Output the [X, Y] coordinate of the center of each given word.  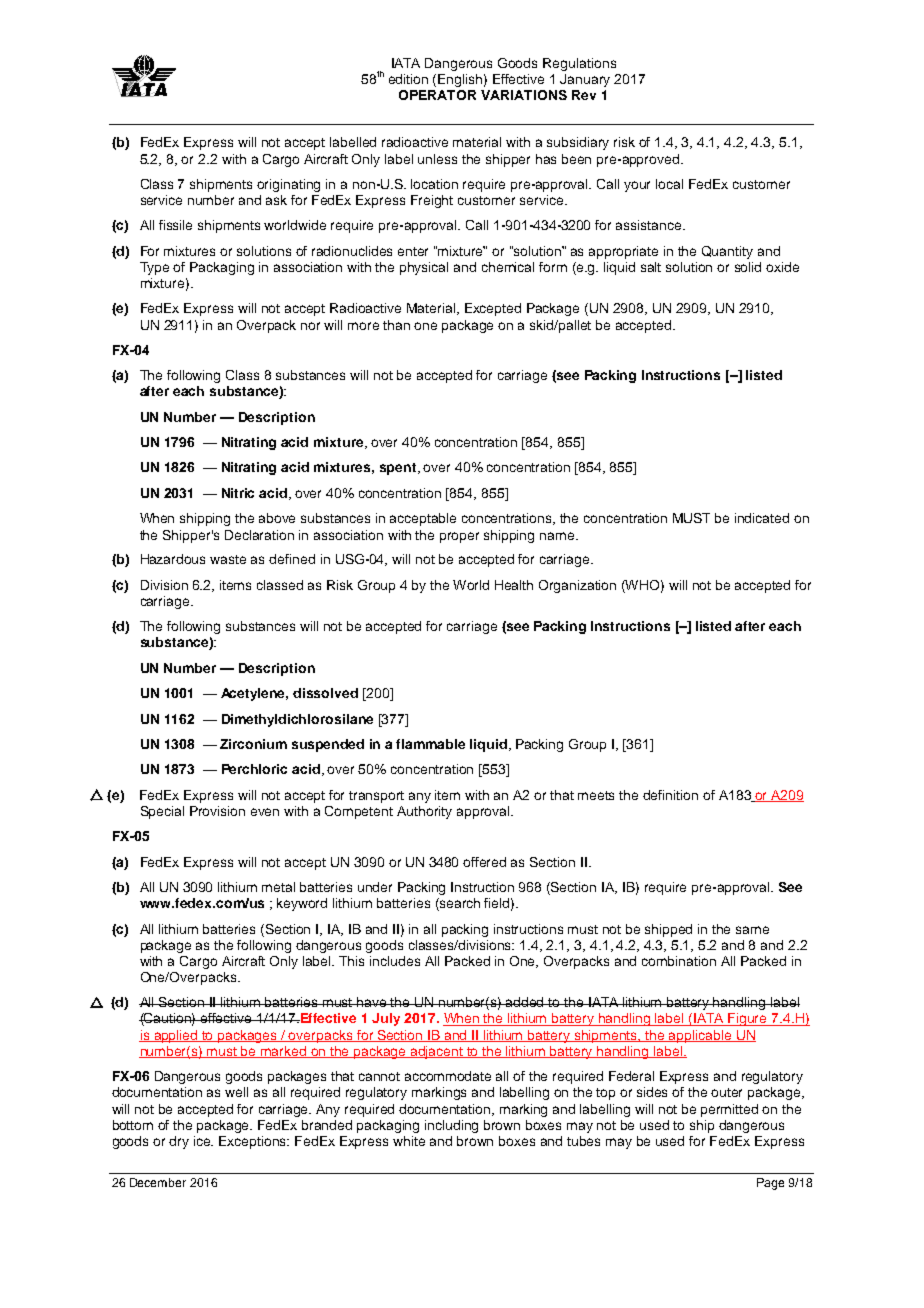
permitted [729, 1110]
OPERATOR [437, 95]
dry [179, 1142]
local [669, 184]
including [451, 1126]
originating [288, 185]
